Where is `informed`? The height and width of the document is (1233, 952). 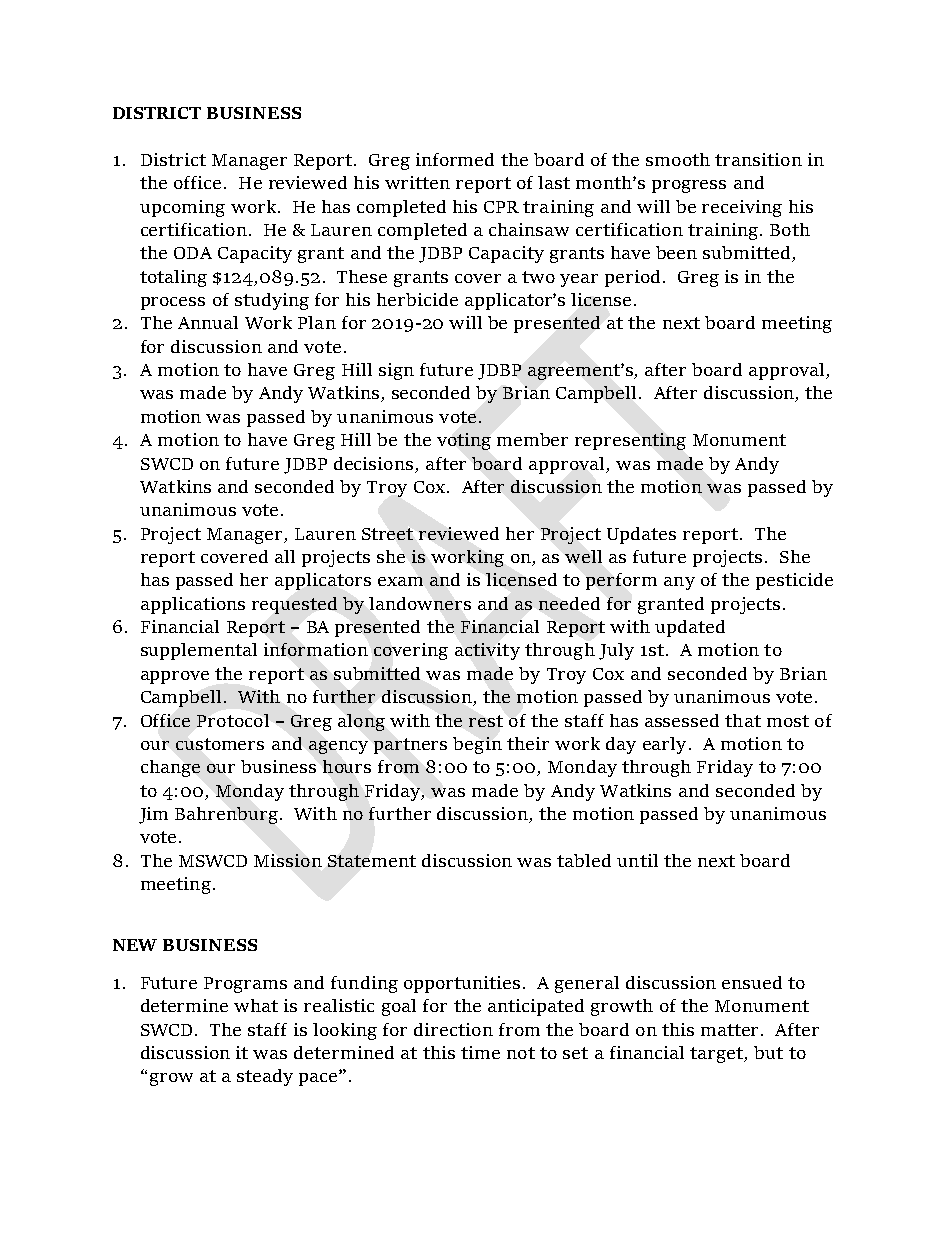 informed is located at coordinates (455, 159).
